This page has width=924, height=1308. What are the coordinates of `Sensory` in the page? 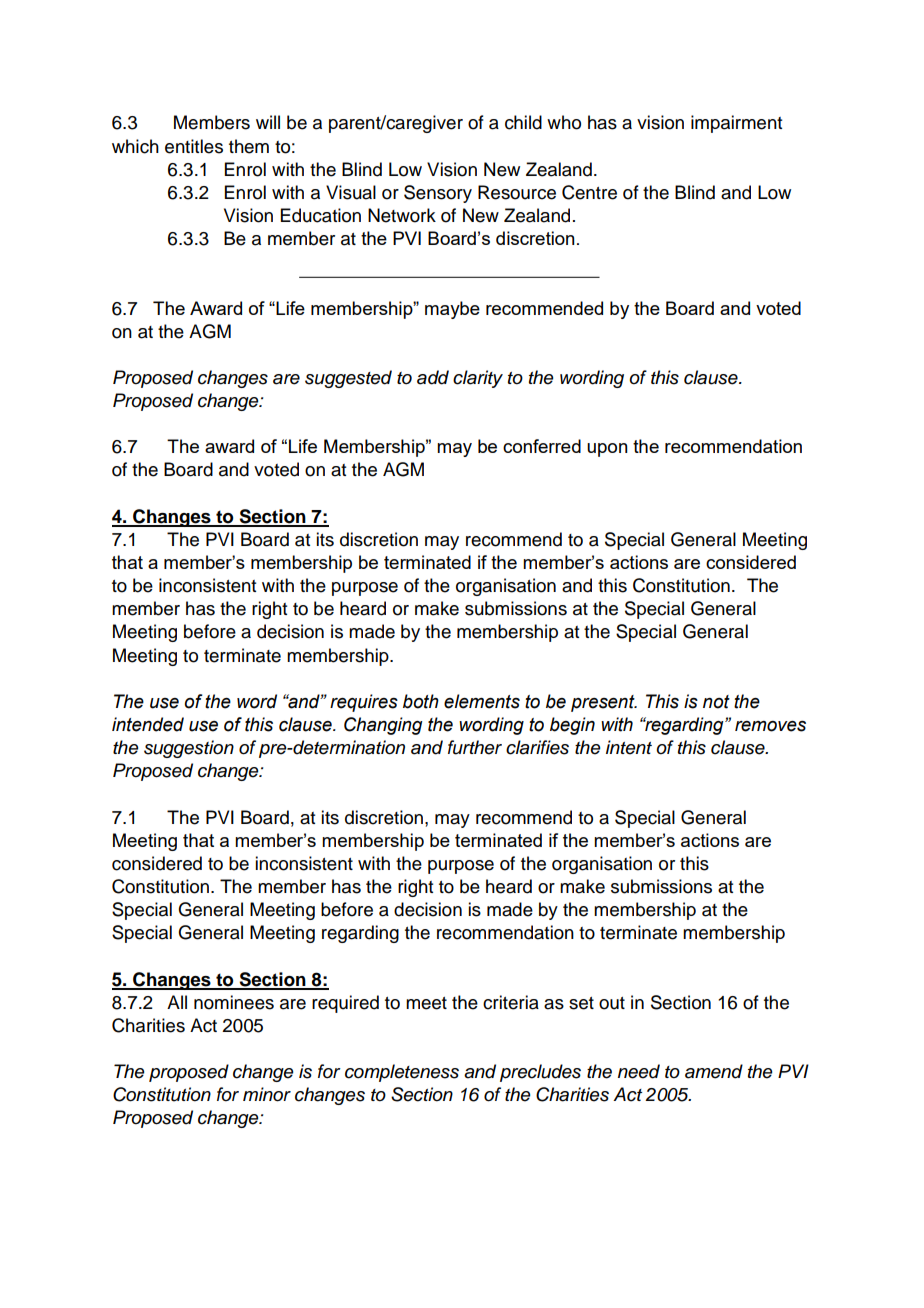 It's located at (438, 194).
